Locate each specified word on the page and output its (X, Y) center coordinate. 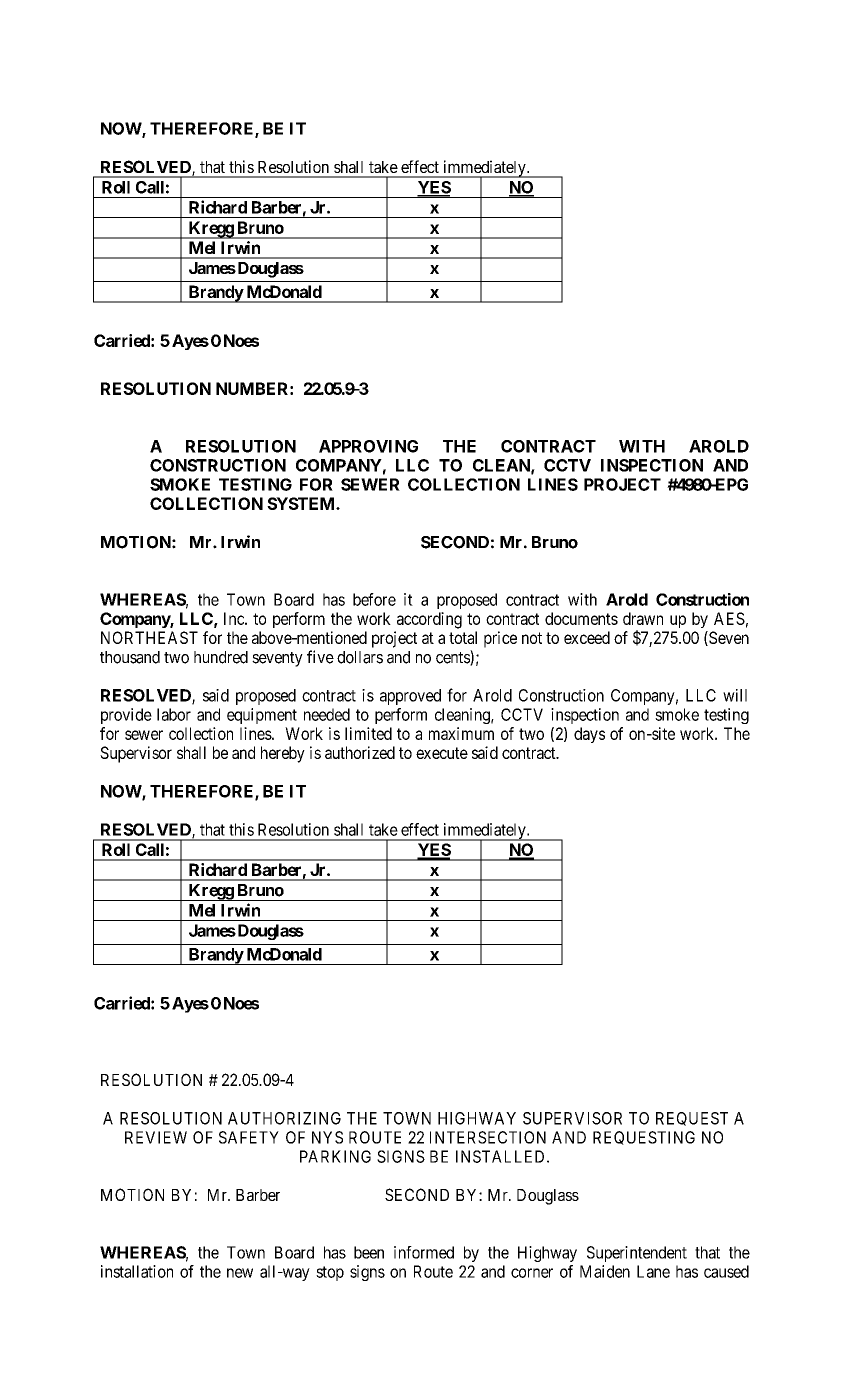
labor (174, 714)
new (240, 1273)
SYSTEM (302, 503)
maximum (461, 733)
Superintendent (637, 1254)
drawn (643, 618)
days (589, 735)
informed (424, 1252)
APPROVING (368, 446)
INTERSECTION (488, 1137)
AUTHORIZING (284, 1118)
